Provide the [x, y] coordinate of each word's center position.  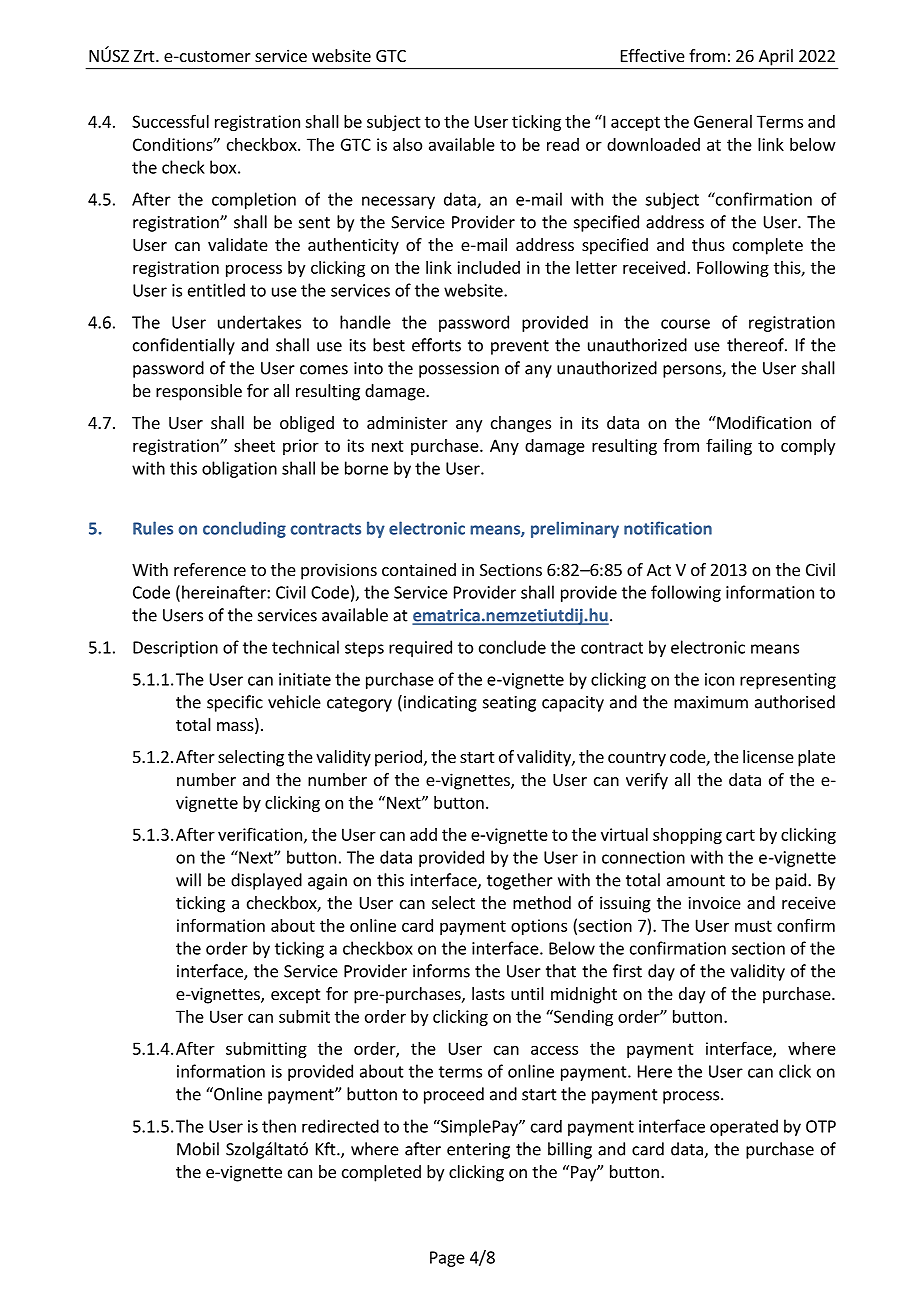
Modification [763, 422]
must [753, 926]
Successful [170, 121]
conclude [512, 647]
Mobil [198, 1149]
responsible [199, 392]
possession [459, 370]
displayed [266, 881]
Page [447, 1259]
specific [235, 703]
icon [719, 679]
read [563, 144]
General [723, 121]
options [539, 927]
